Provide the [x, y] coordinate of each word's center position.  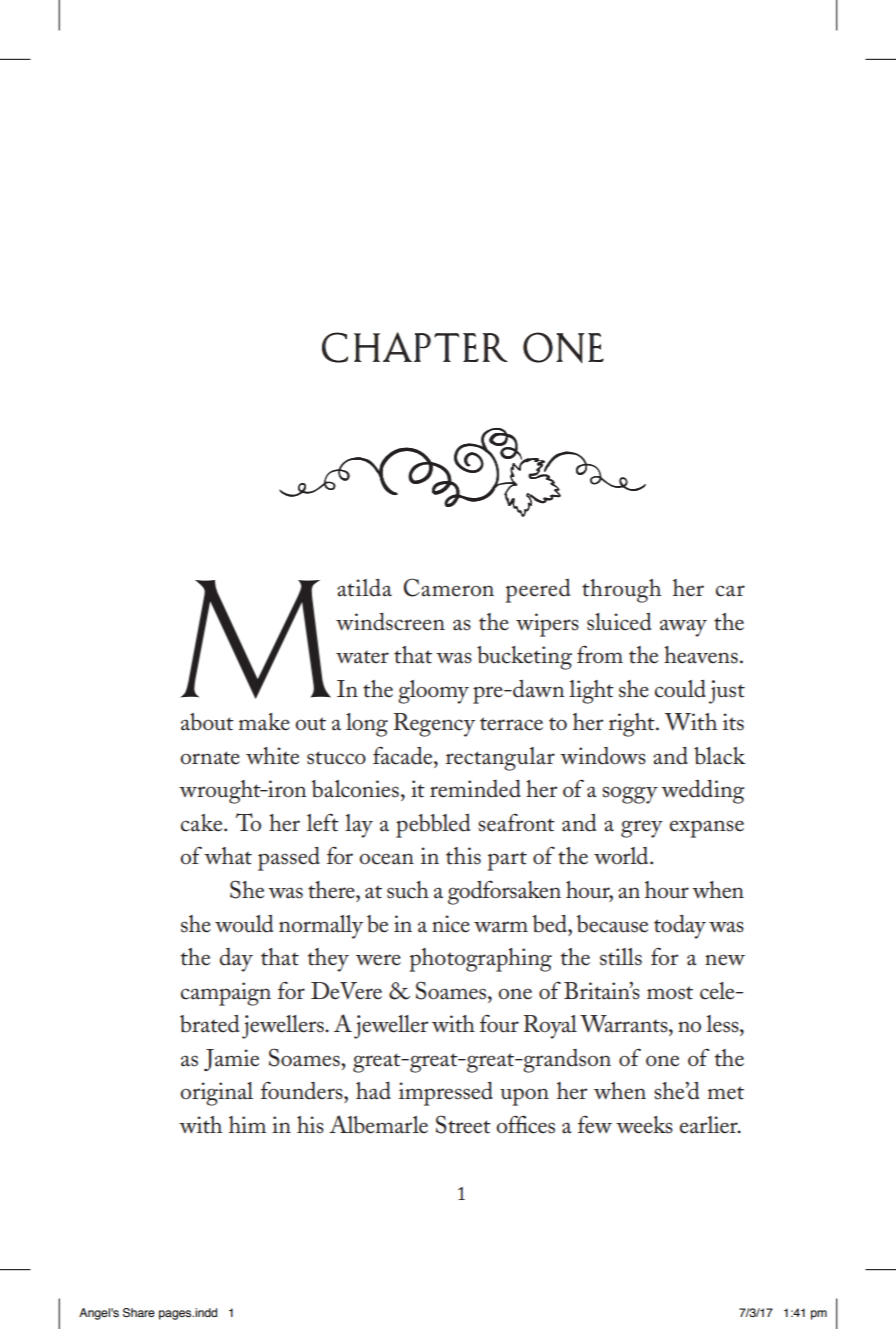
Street [463, 1124]
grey [642, 829]
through [621, 591]
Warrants [625, 1024]
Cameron [448, 587]
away [683, 628]
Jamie [231, 1060]
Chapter [415, 347]
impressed [446, 1094]
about [207, 722]
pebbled [433, 826]
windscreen [390, 622]
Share [139, 1313]
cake [203, 823]
